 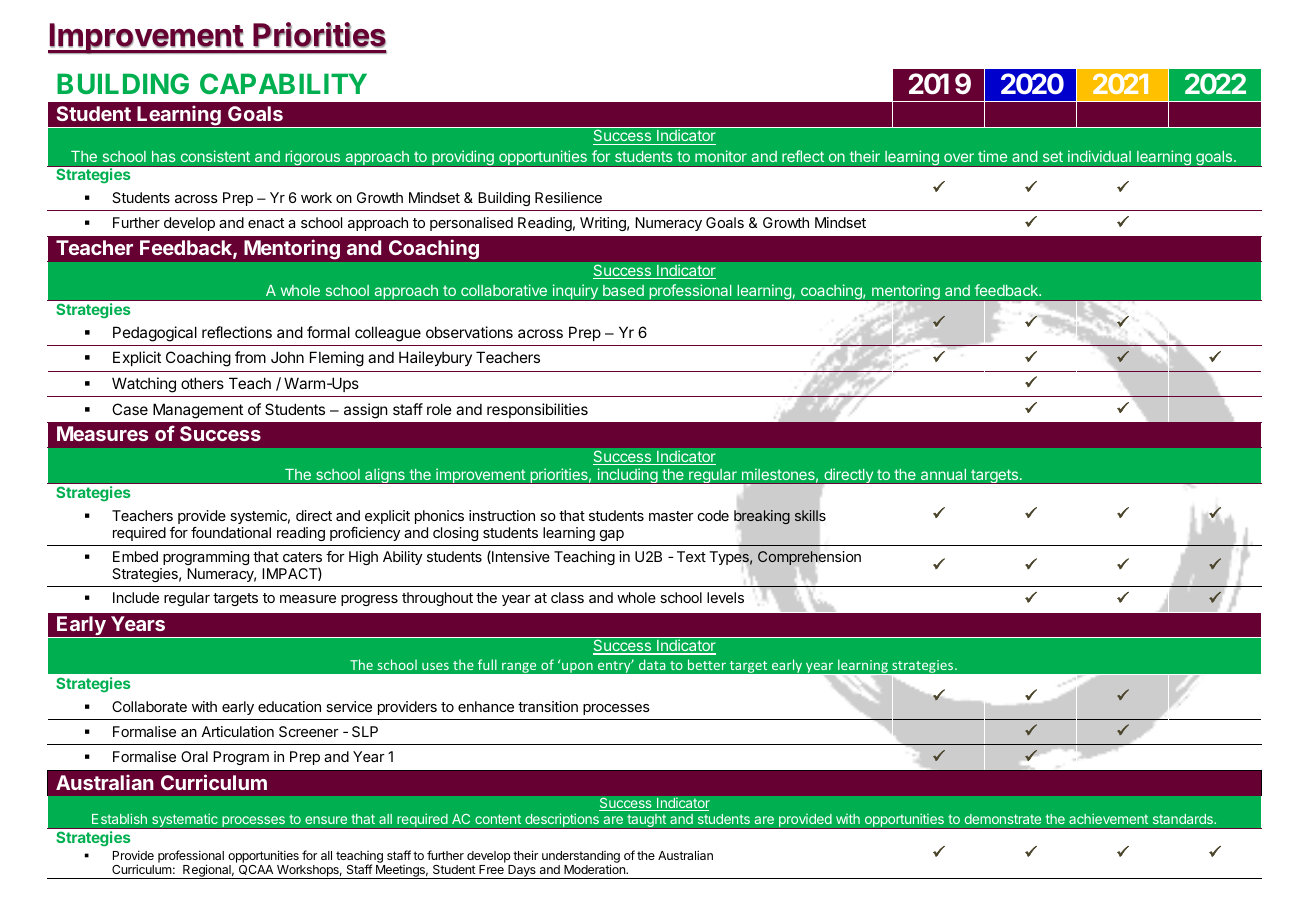 I want to click on Management, so click(x=198, y=411).
